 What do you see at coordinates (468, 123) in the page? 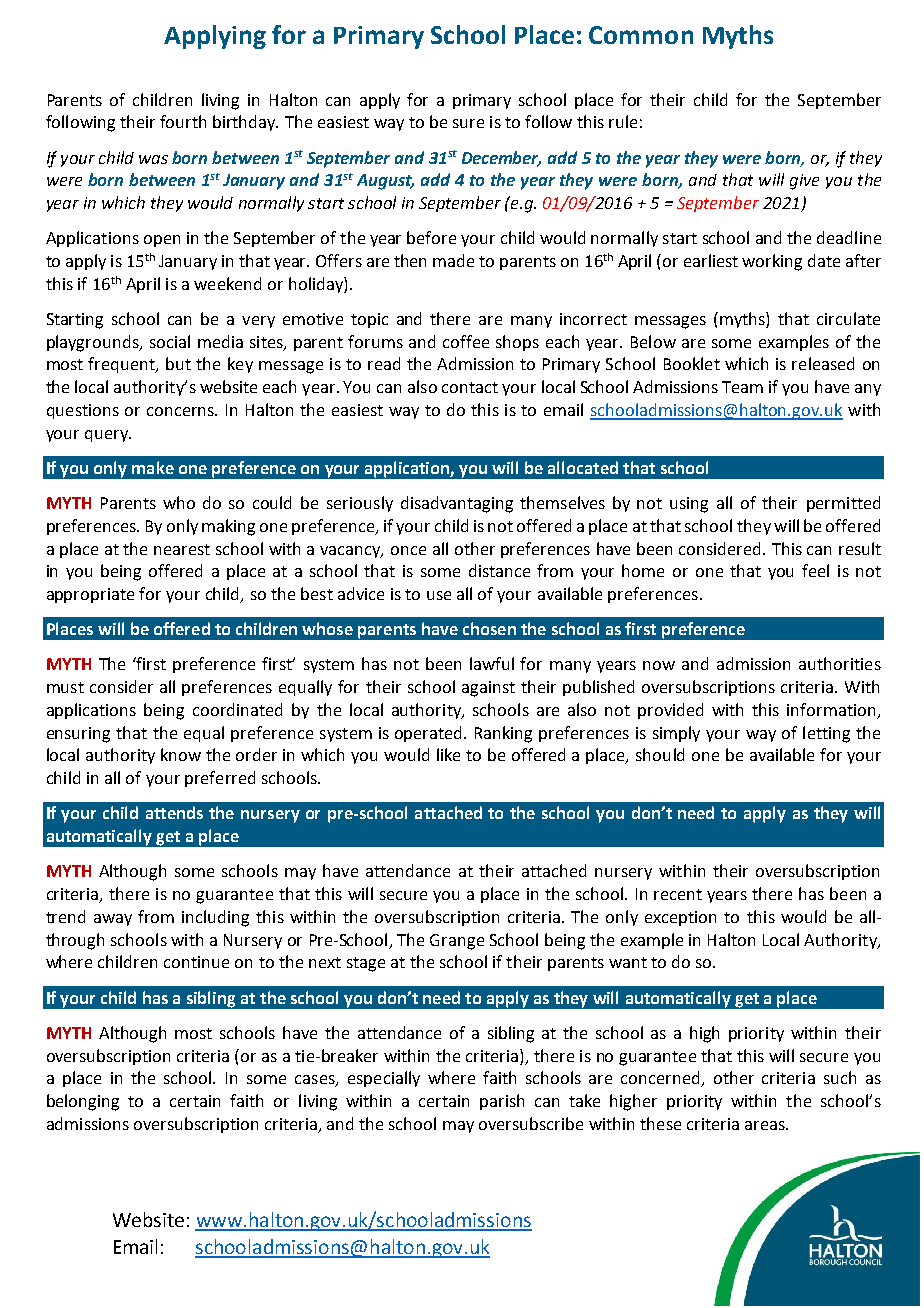
I see `sure` at bounding box center [468, 123].
